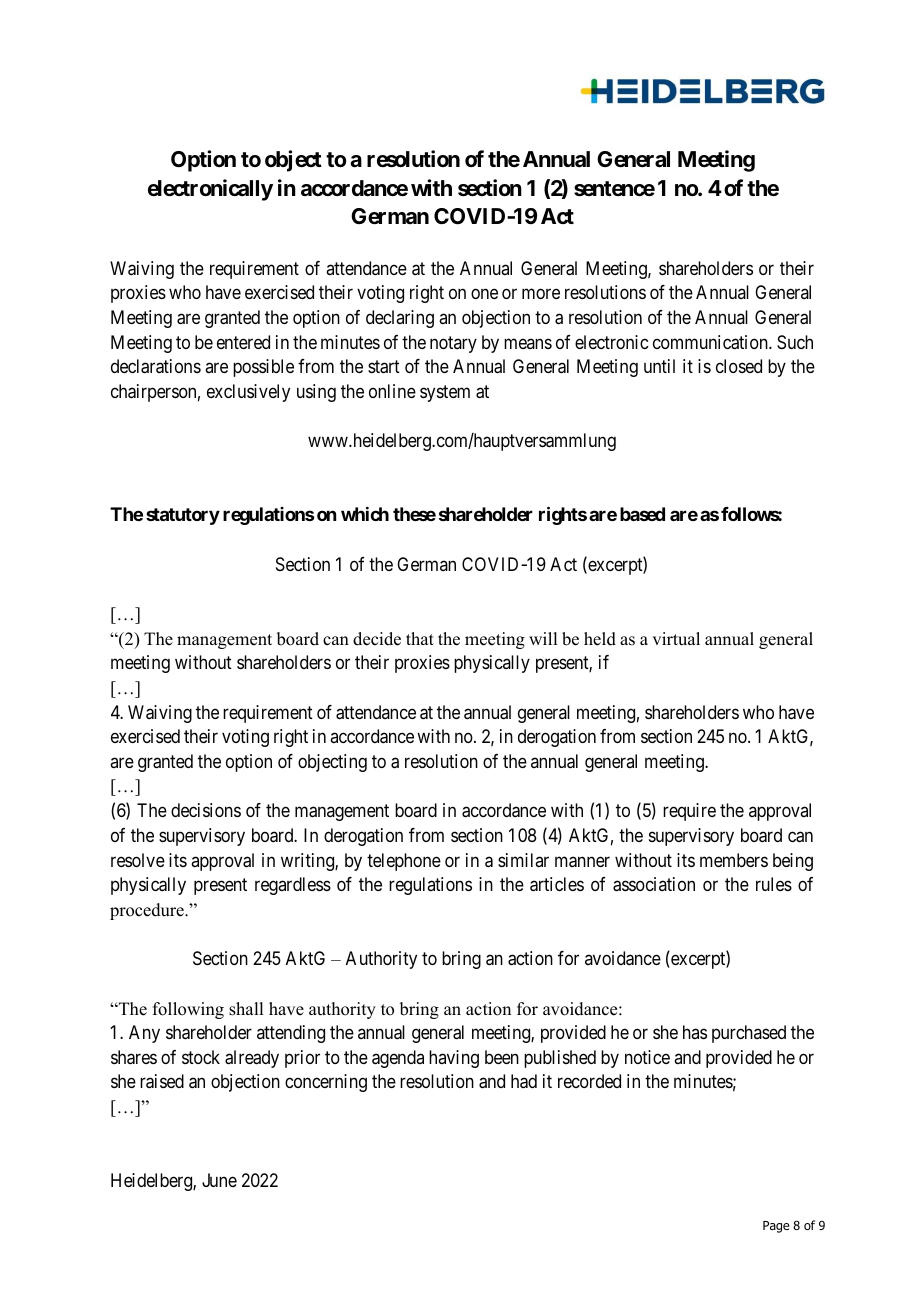 Image resolution: width=924 pixels, height=1308 pixels. I want to click on notary, so click(453, 344).
